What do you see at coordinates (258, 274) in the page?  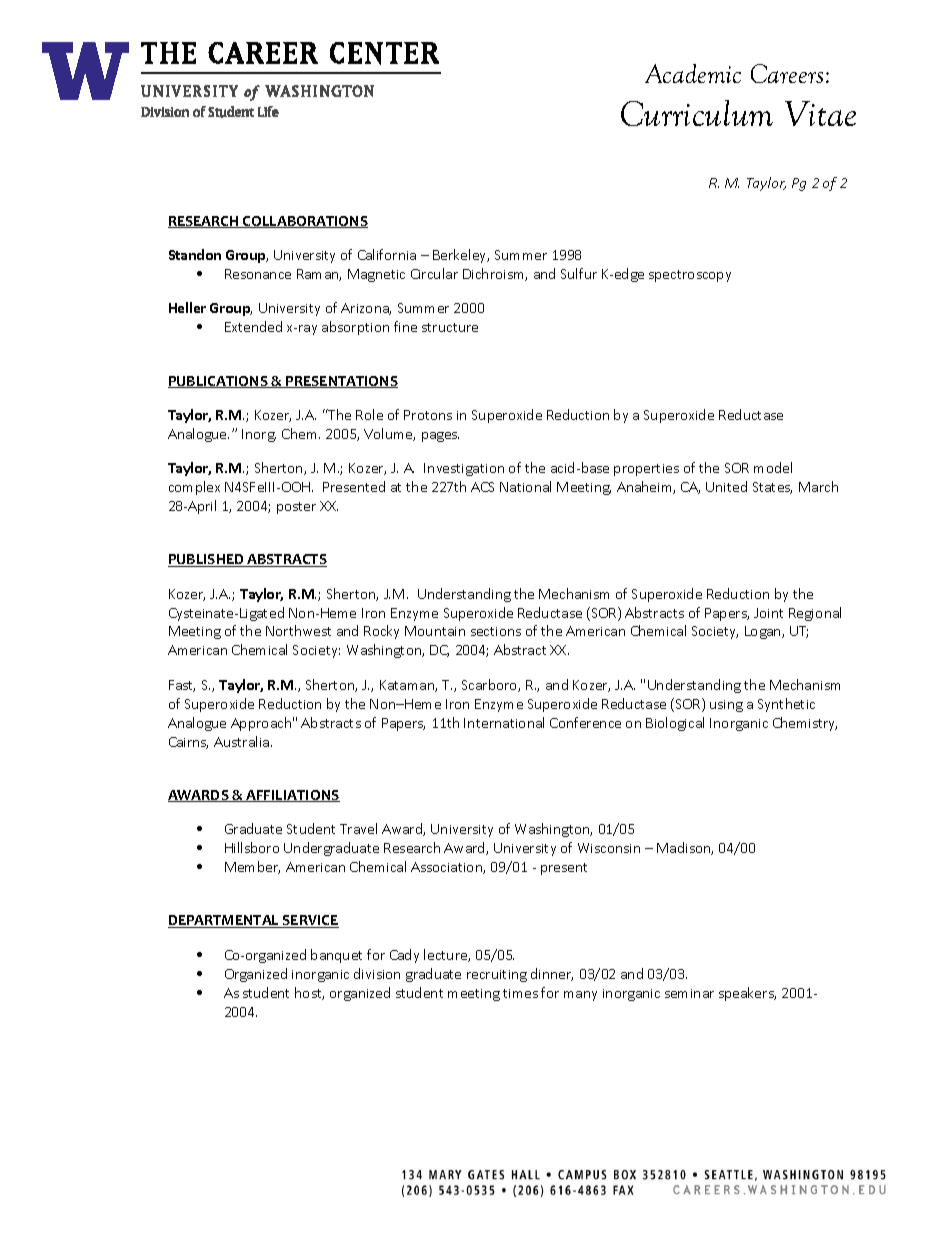 I see `Resonance` at bounding box center [258, 274].
